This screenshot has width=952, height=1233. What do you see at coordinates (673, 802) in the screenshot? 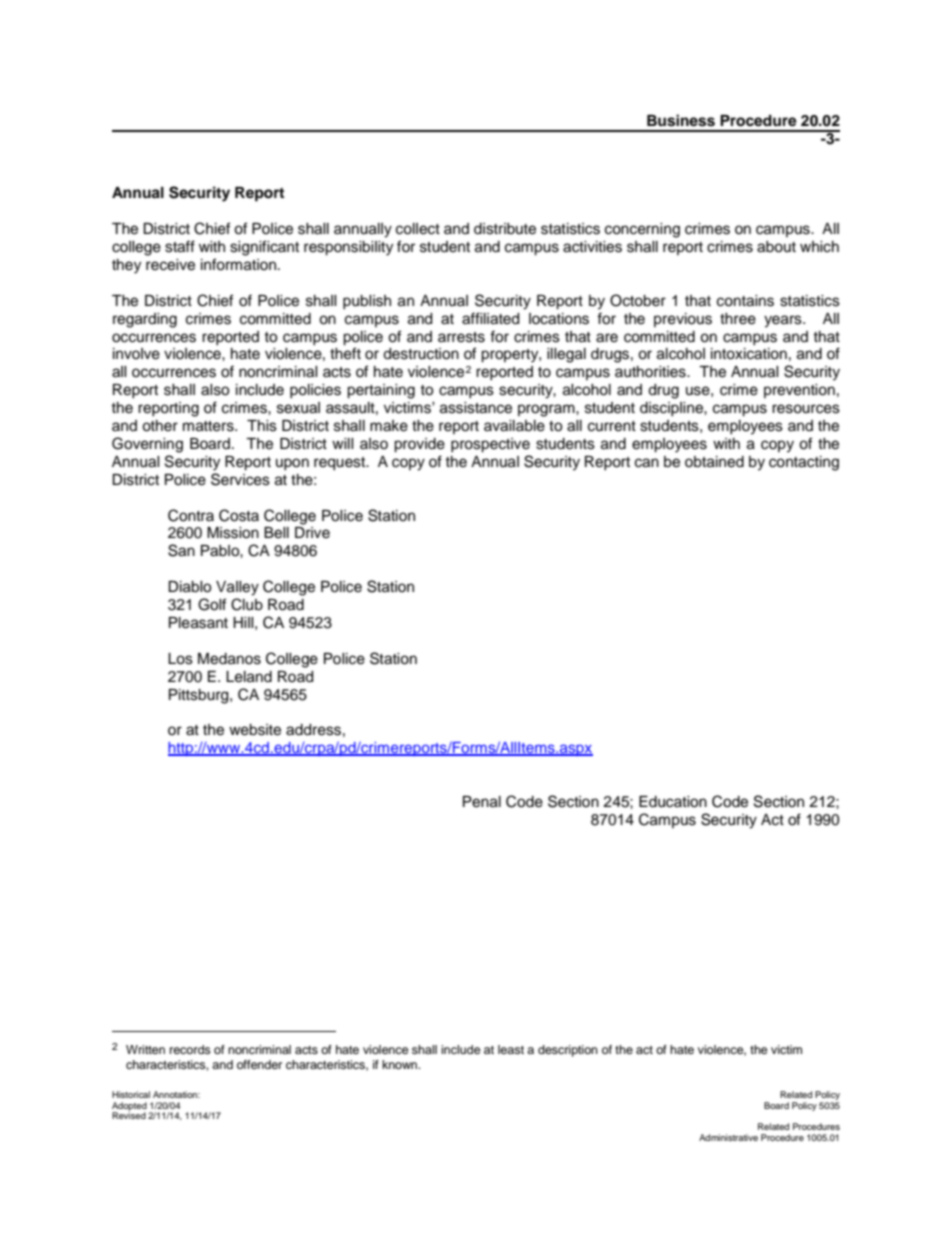
I see `Education` at bounding box center [673, 802].
